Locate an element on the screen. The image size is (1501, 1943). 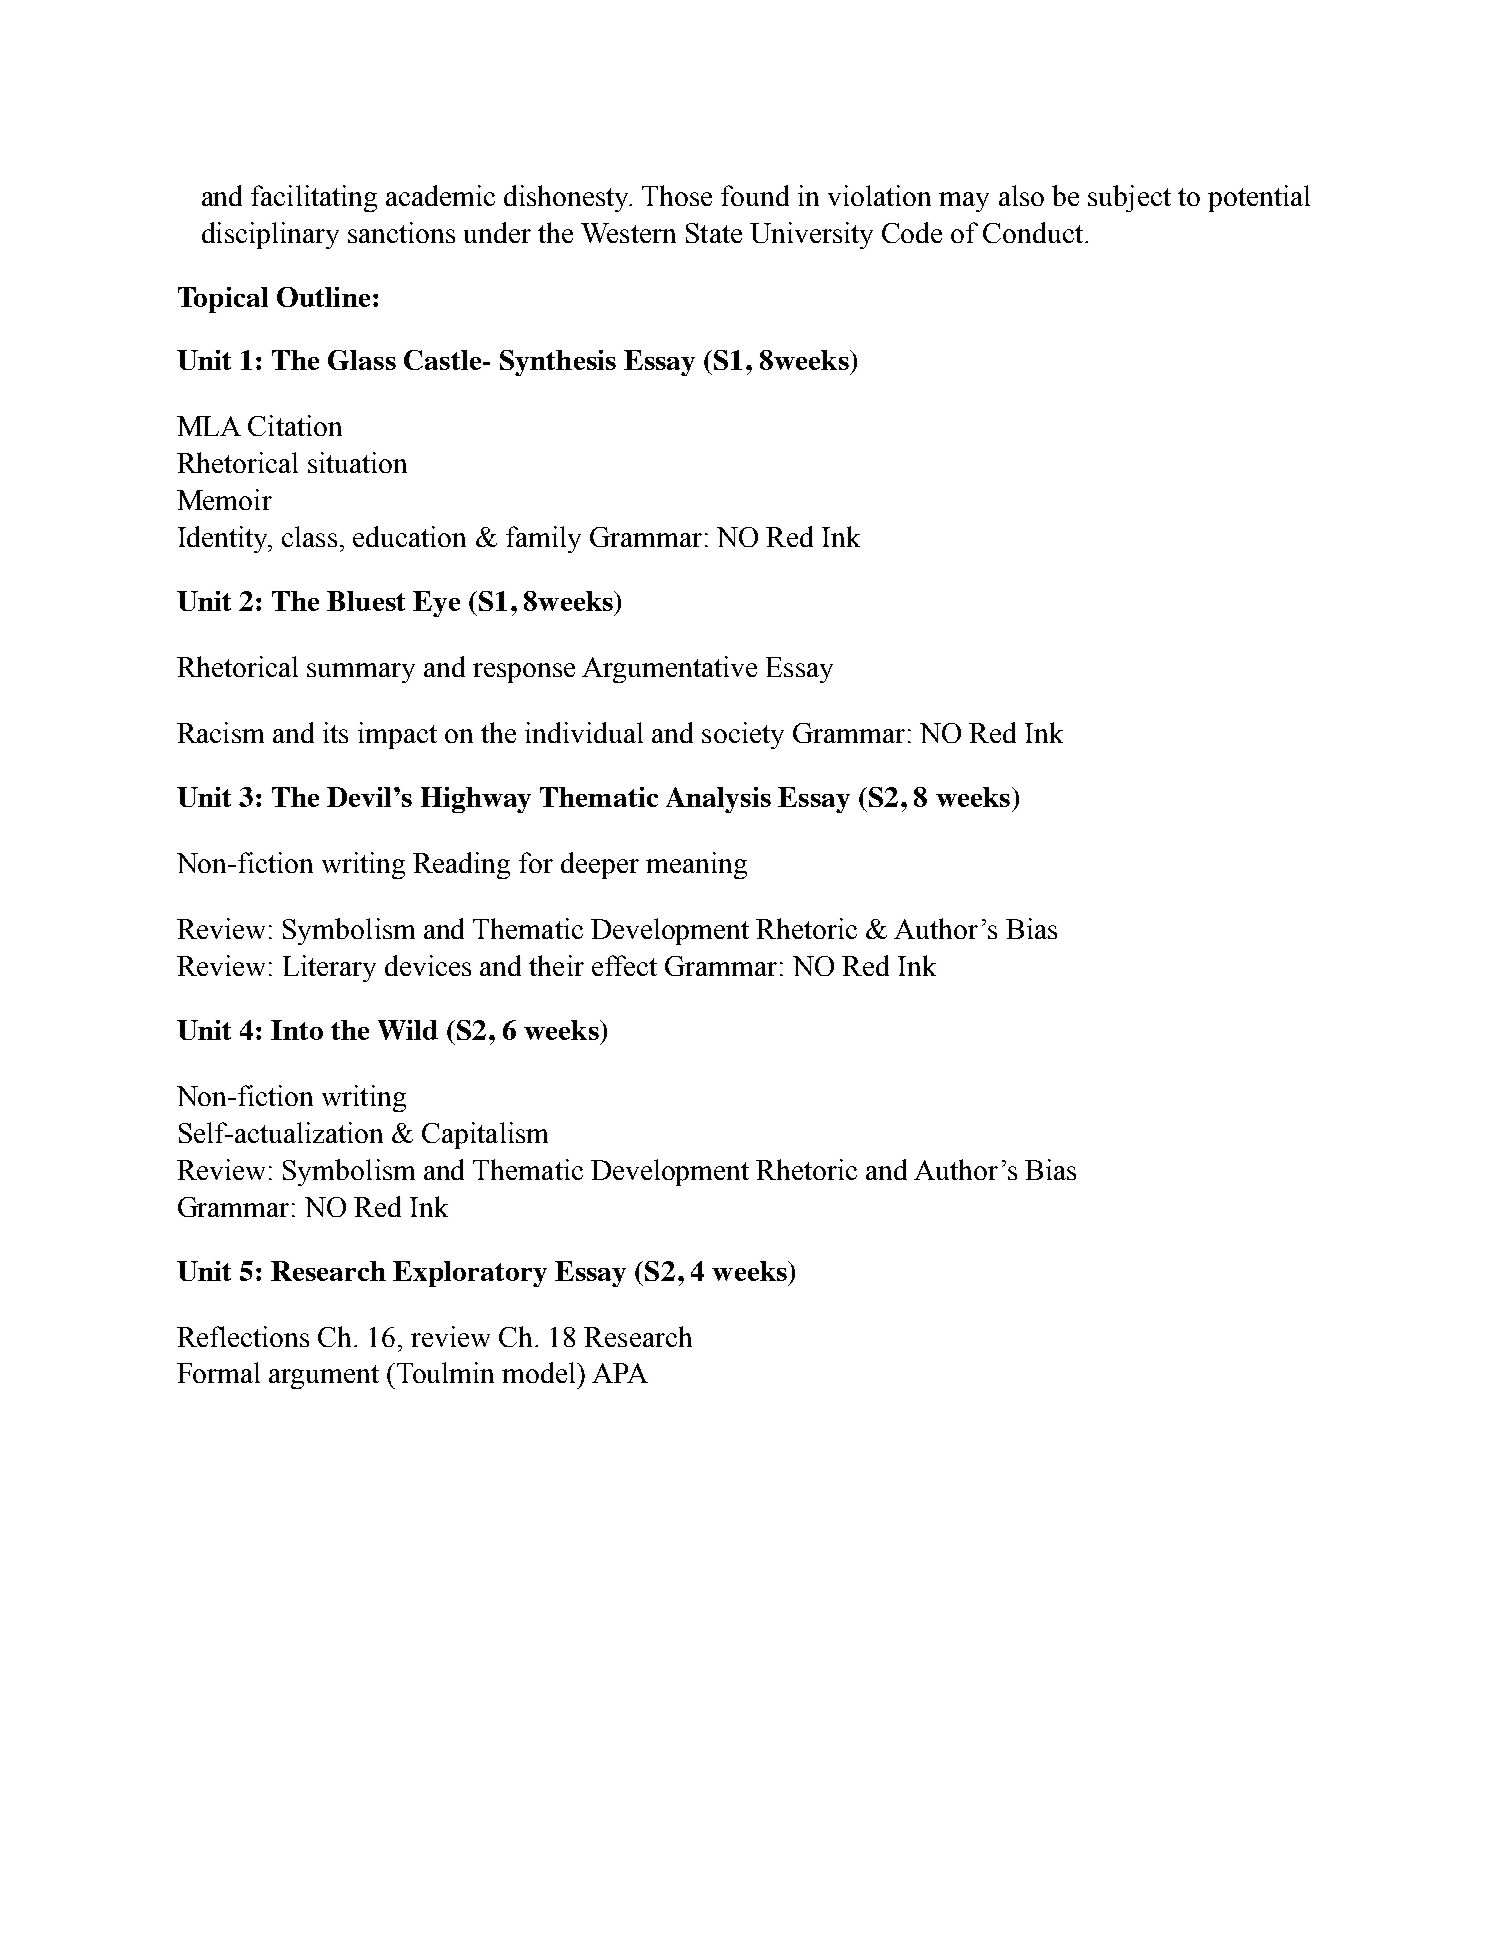
State is located at coordinates (714, 233).
